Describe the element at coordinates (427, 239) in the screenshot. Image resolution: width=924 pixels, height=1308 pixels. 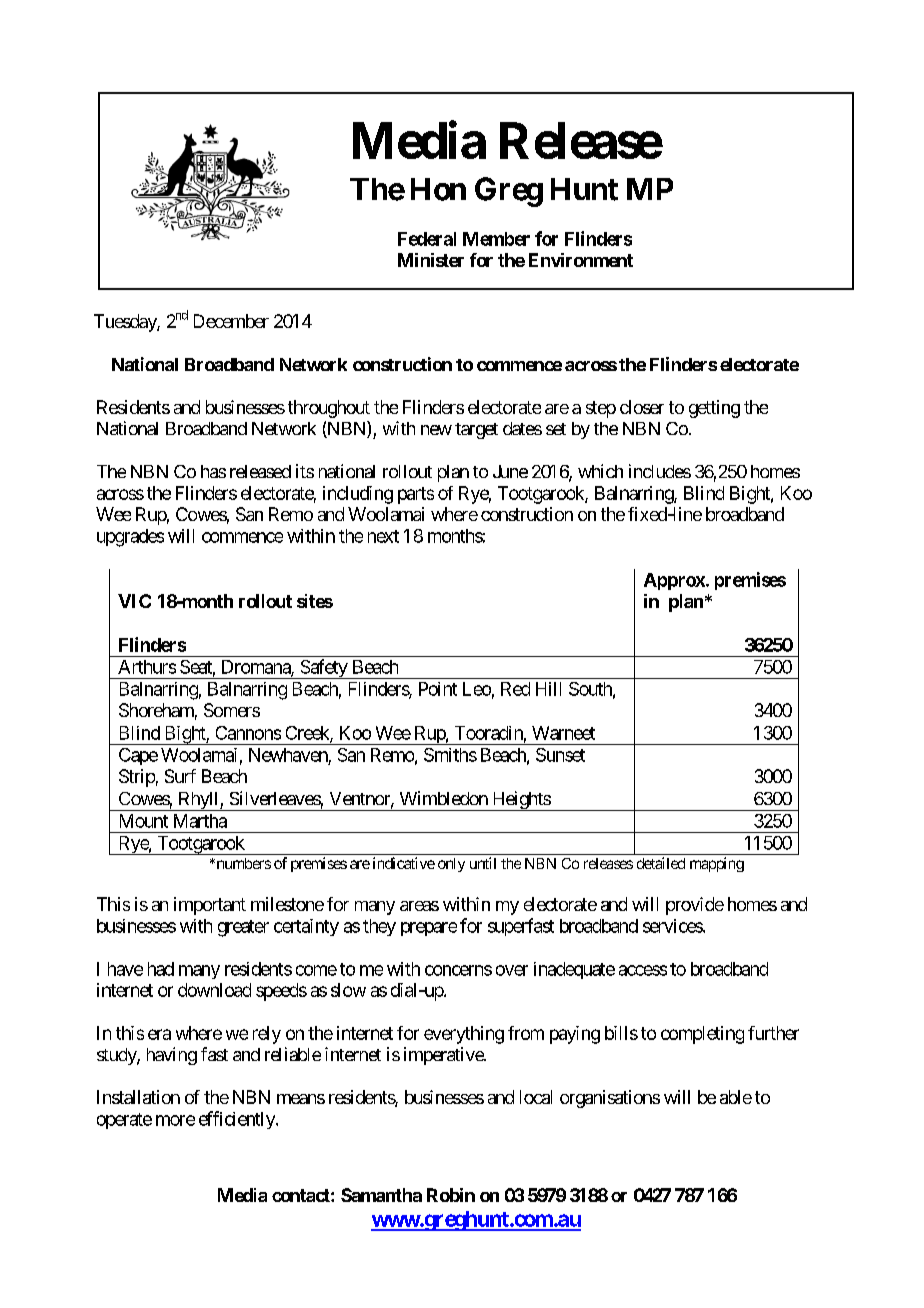
I see `Federal` at that location.
